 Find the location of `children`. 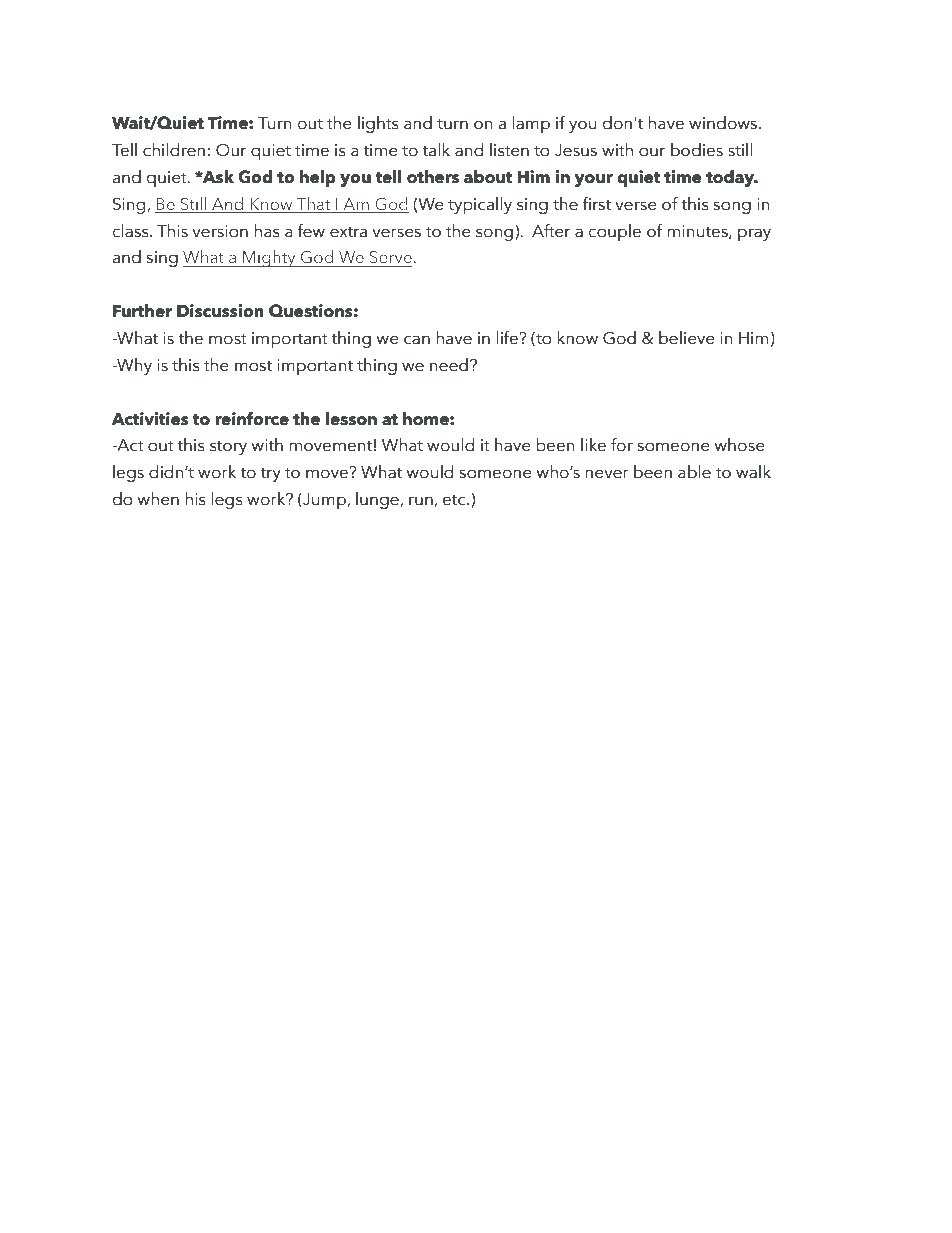

children is located at coordinates (174, 150).
